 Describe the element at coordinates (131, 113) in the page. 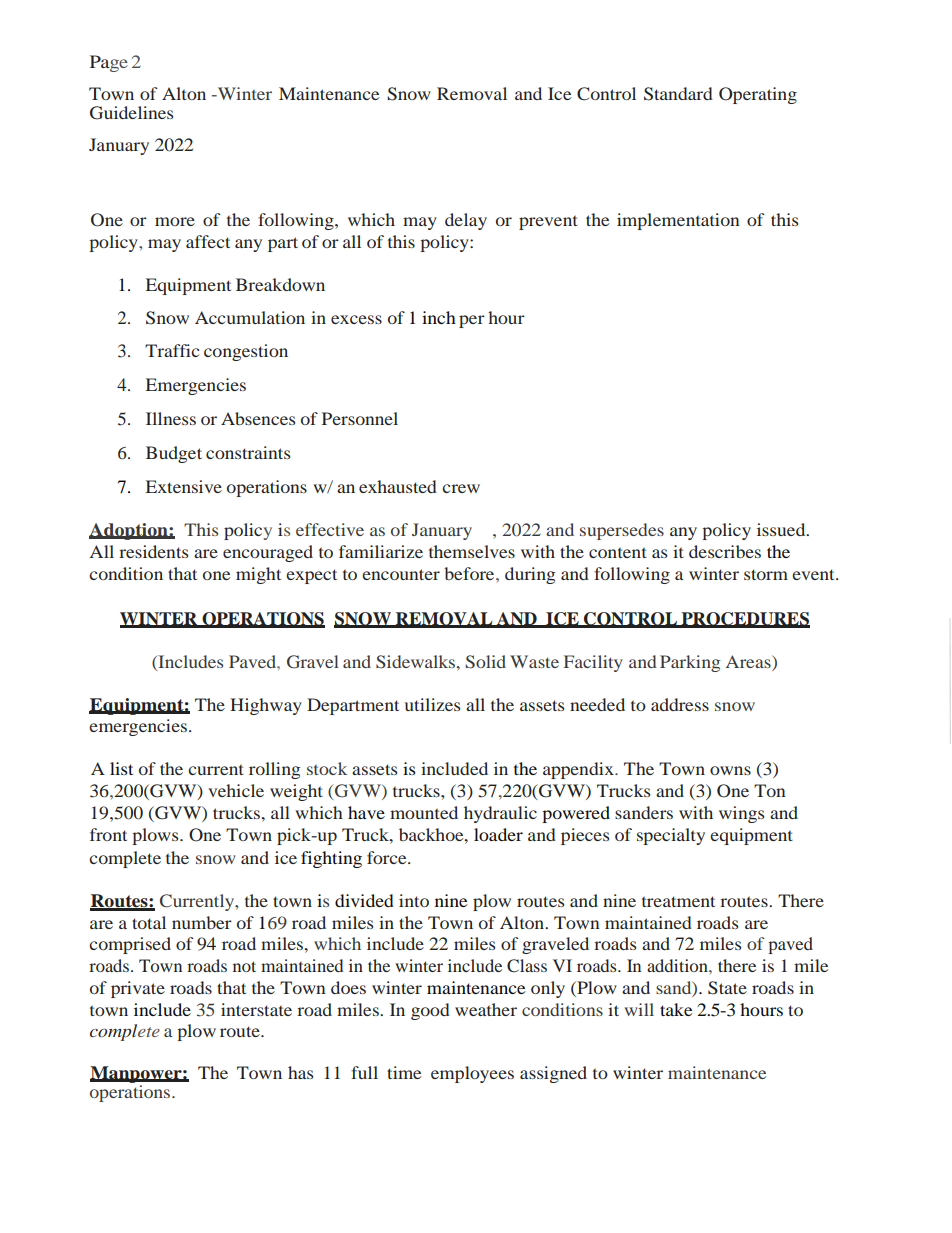

I see `Guidelines` at that location.
